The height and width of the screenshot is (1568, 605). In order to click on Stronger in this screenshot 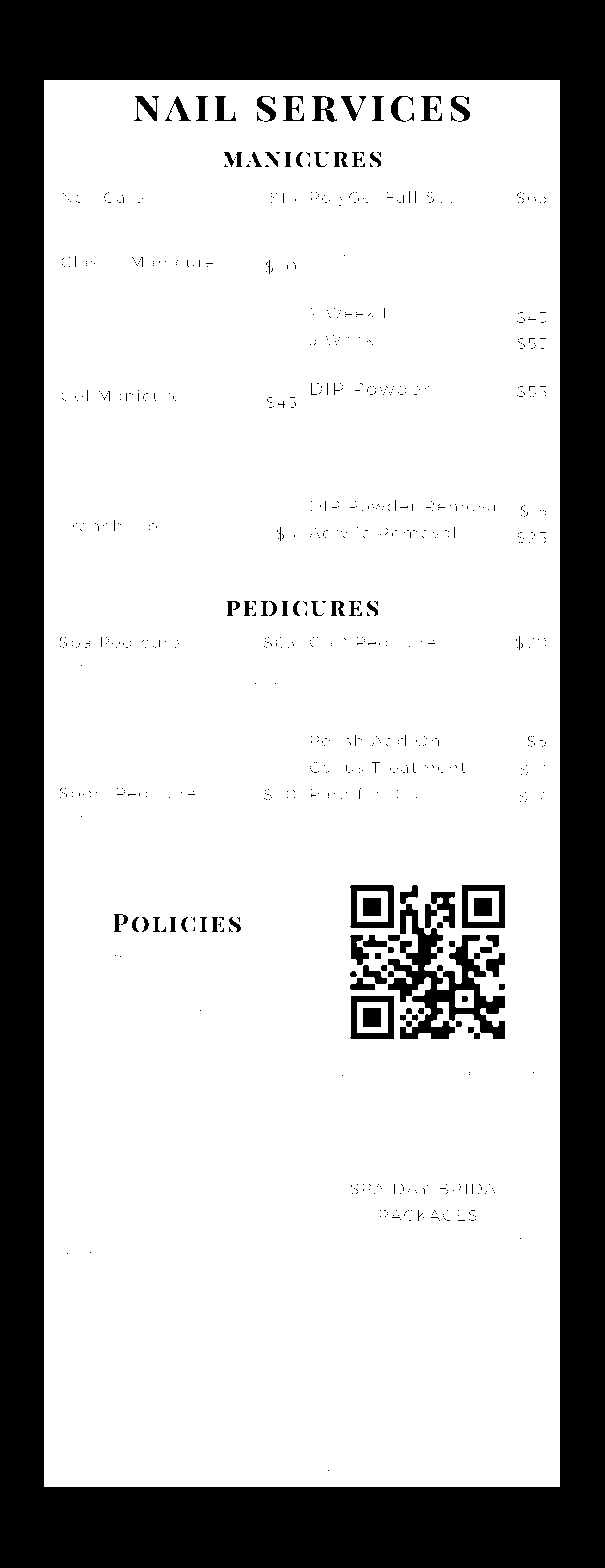, I will do `click(334, 220)`.
